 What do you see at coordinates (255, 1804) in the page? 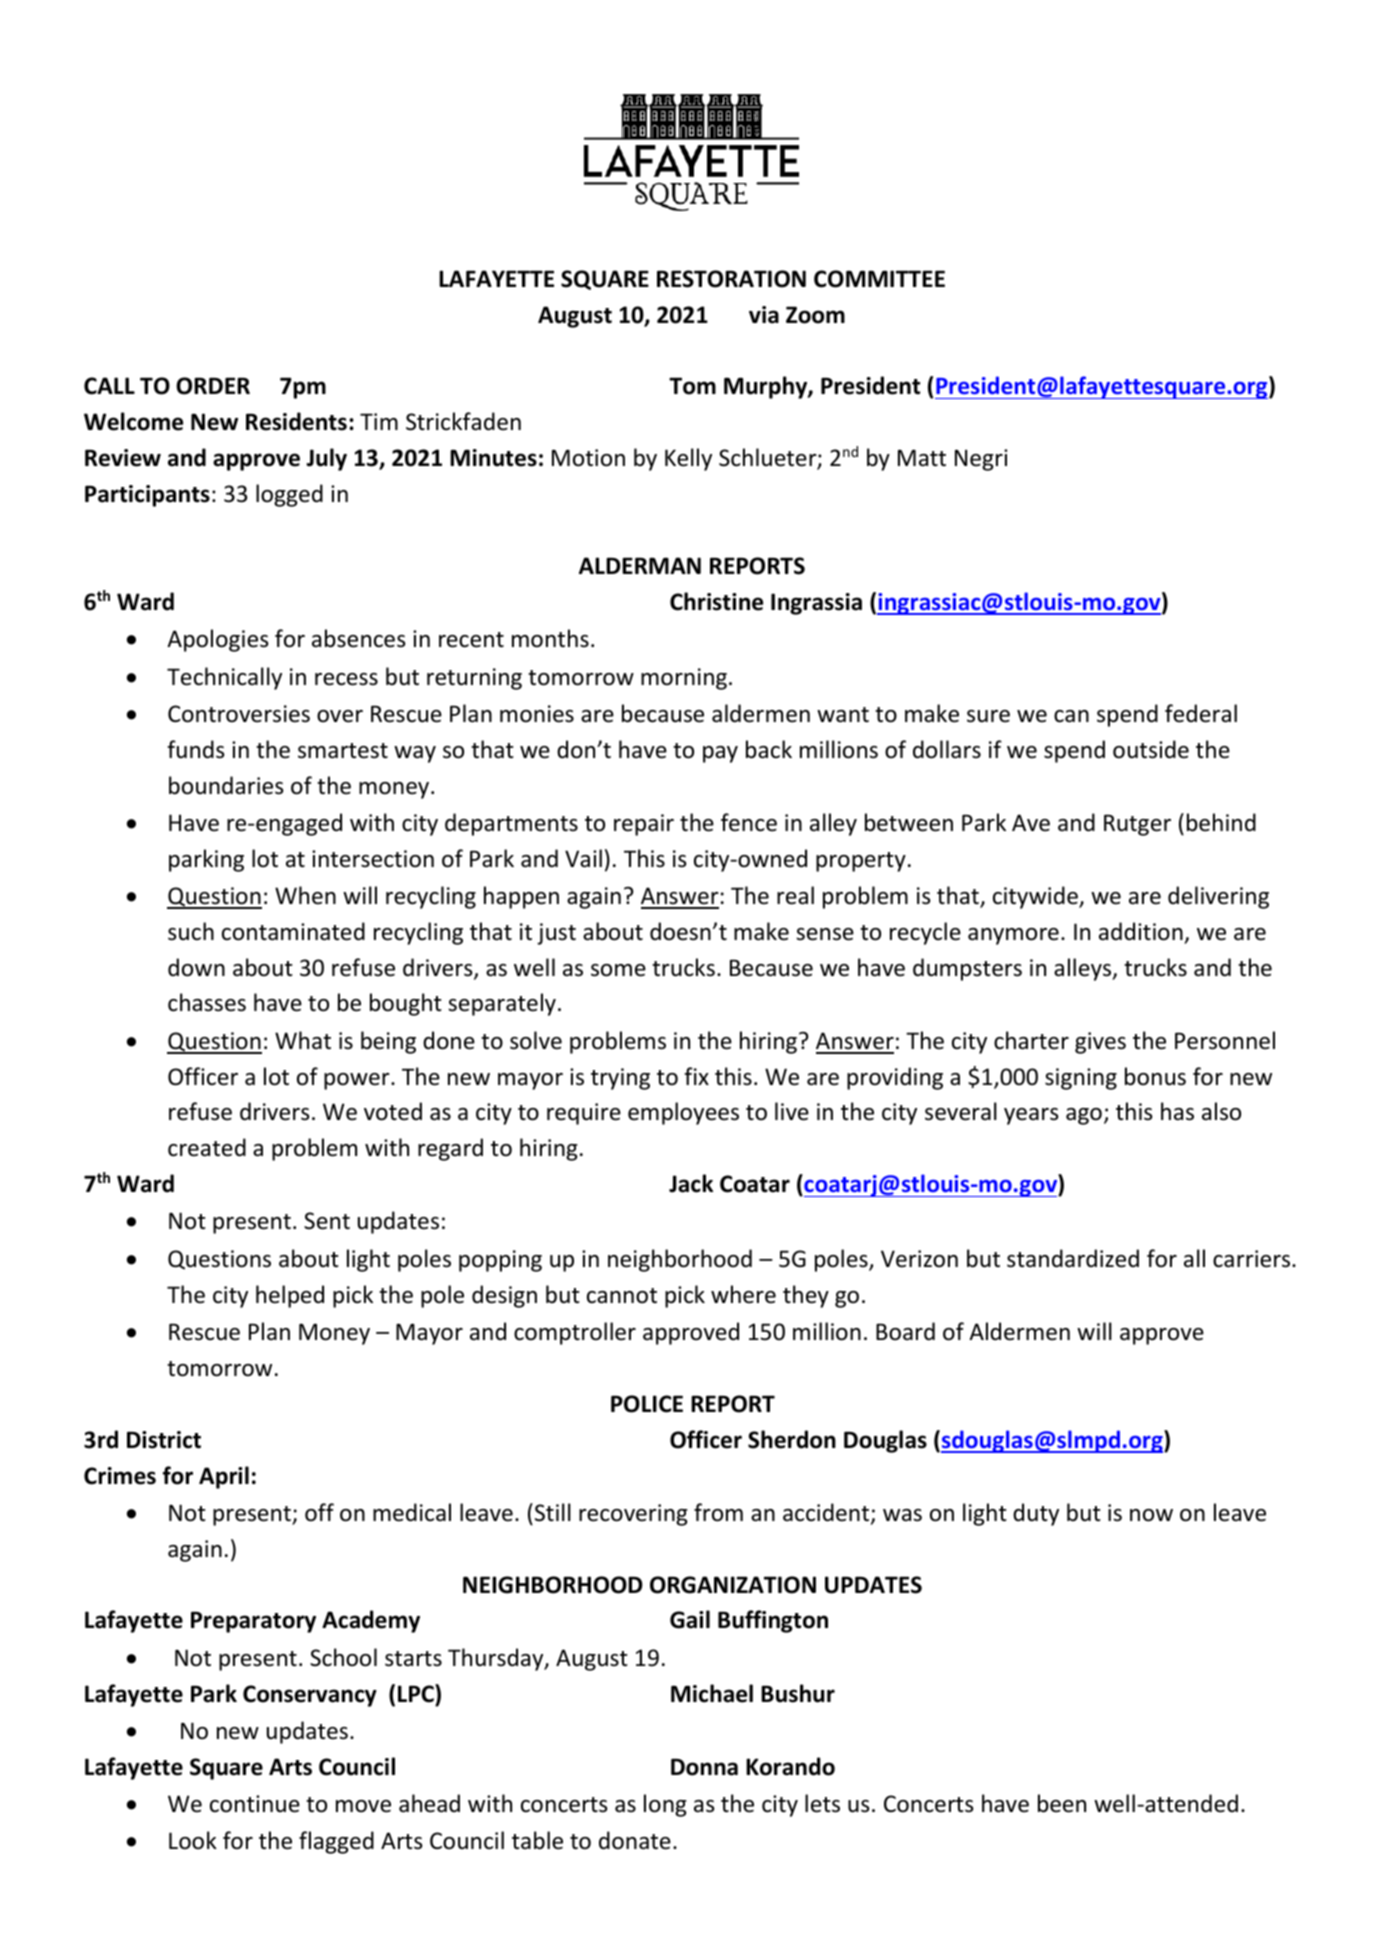
I see `continue` at bounding box center [255, 1804].
